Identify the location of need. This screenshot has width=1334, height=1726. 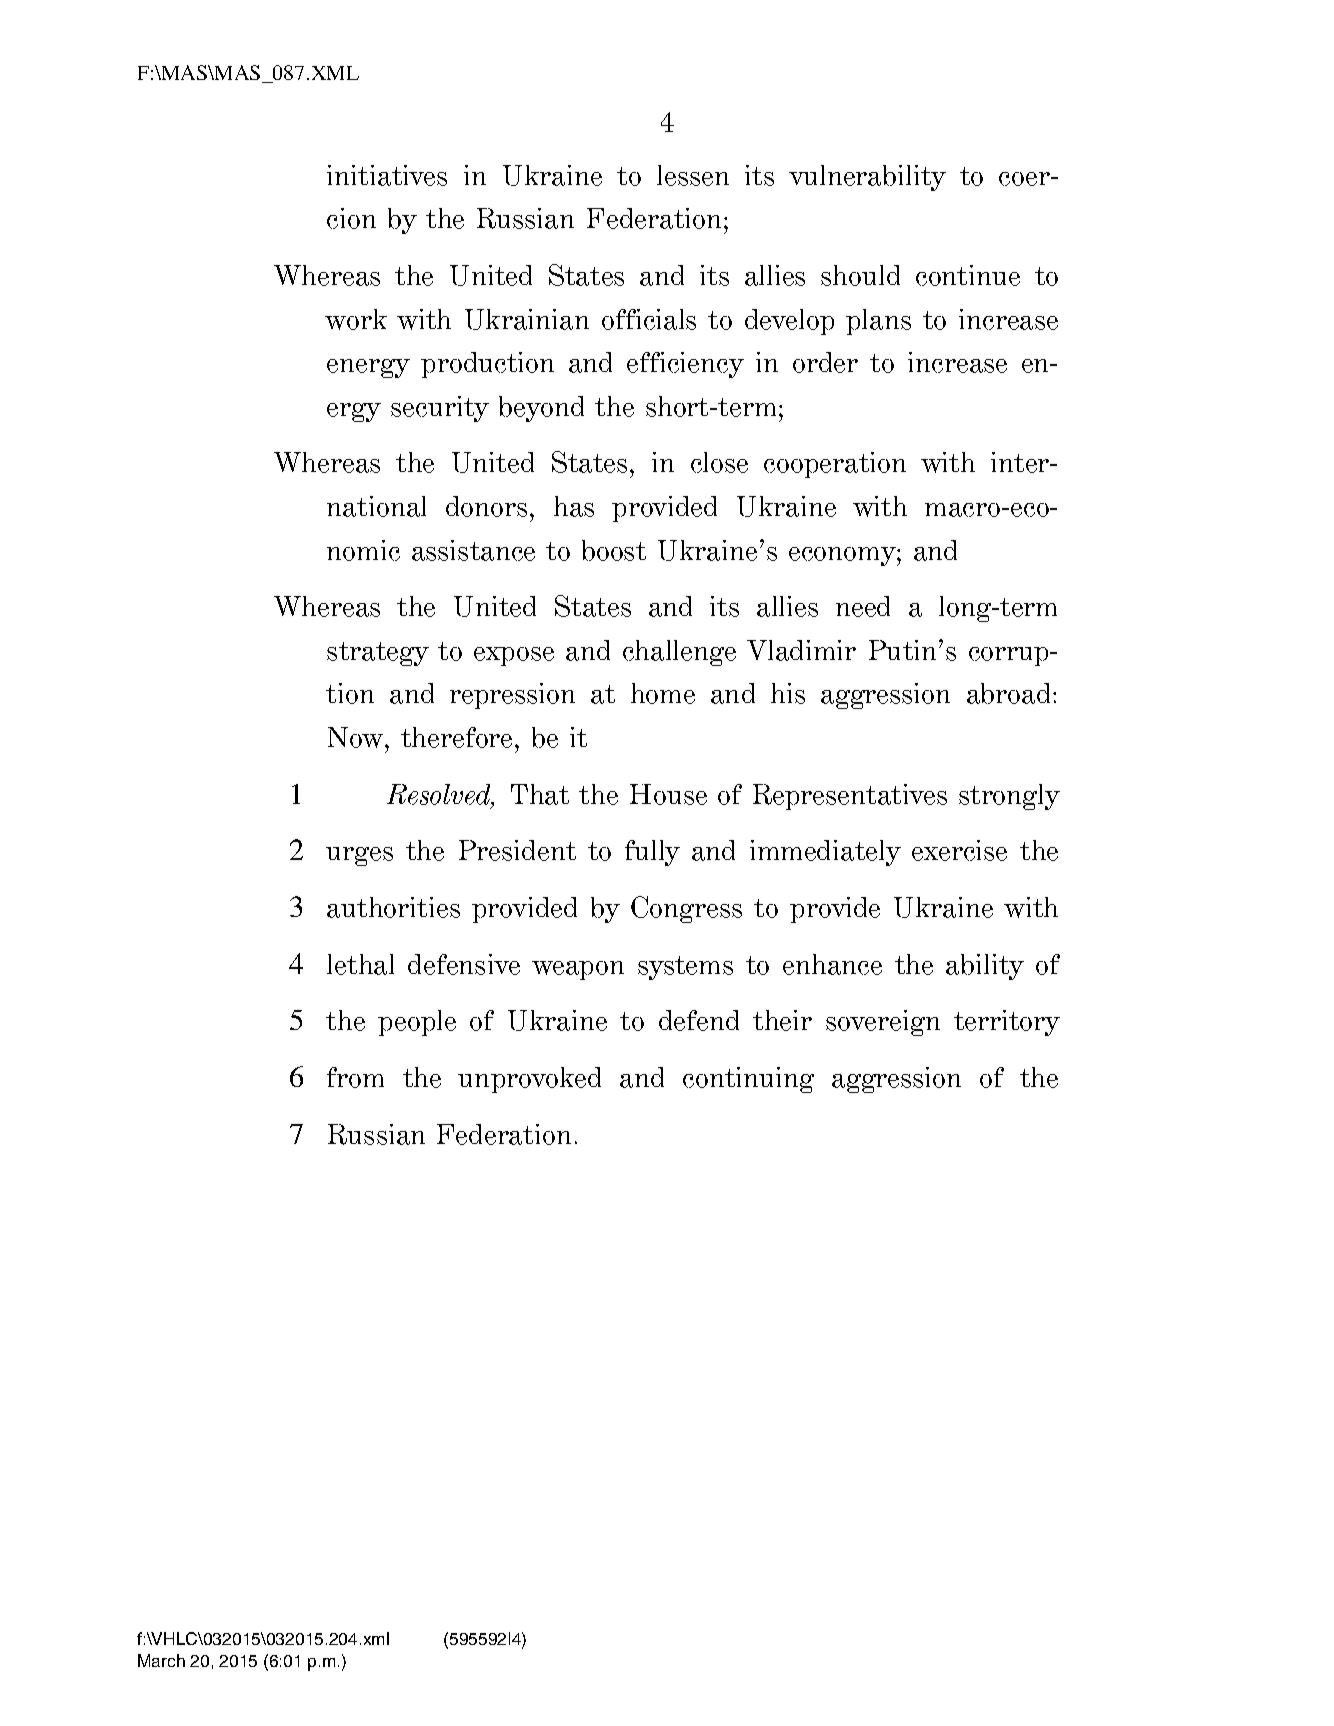
(863, 606).
